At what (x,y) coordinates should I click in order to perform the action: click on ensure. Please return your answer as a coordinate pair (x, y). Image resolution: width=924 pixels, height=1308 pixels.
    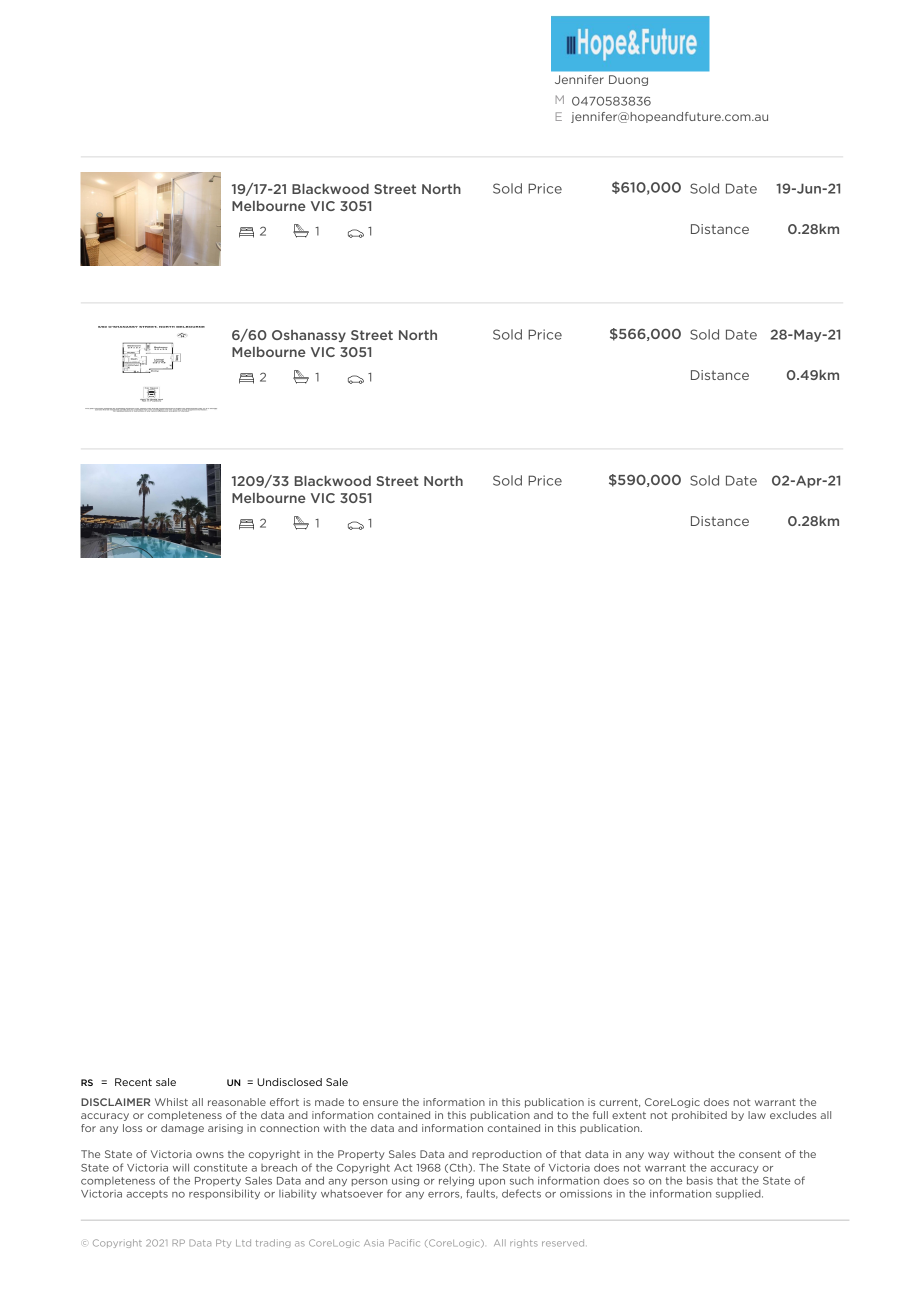
    Looking at the image, I should click on (380, 1103).
